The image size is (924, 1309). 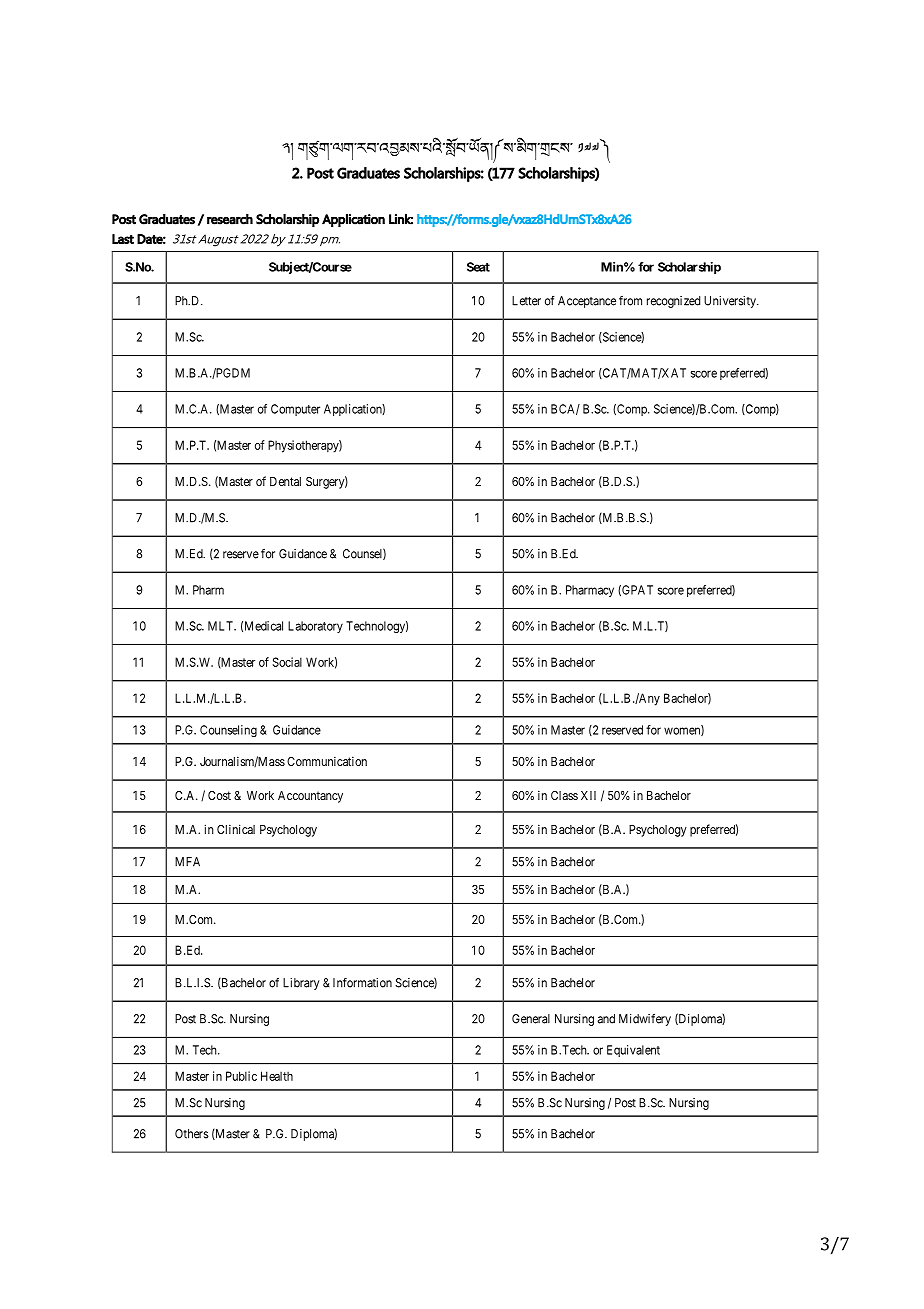 What do you see at coordinates (588, 795) in the document?
I see `XII` at bounding box center [588, 795].
